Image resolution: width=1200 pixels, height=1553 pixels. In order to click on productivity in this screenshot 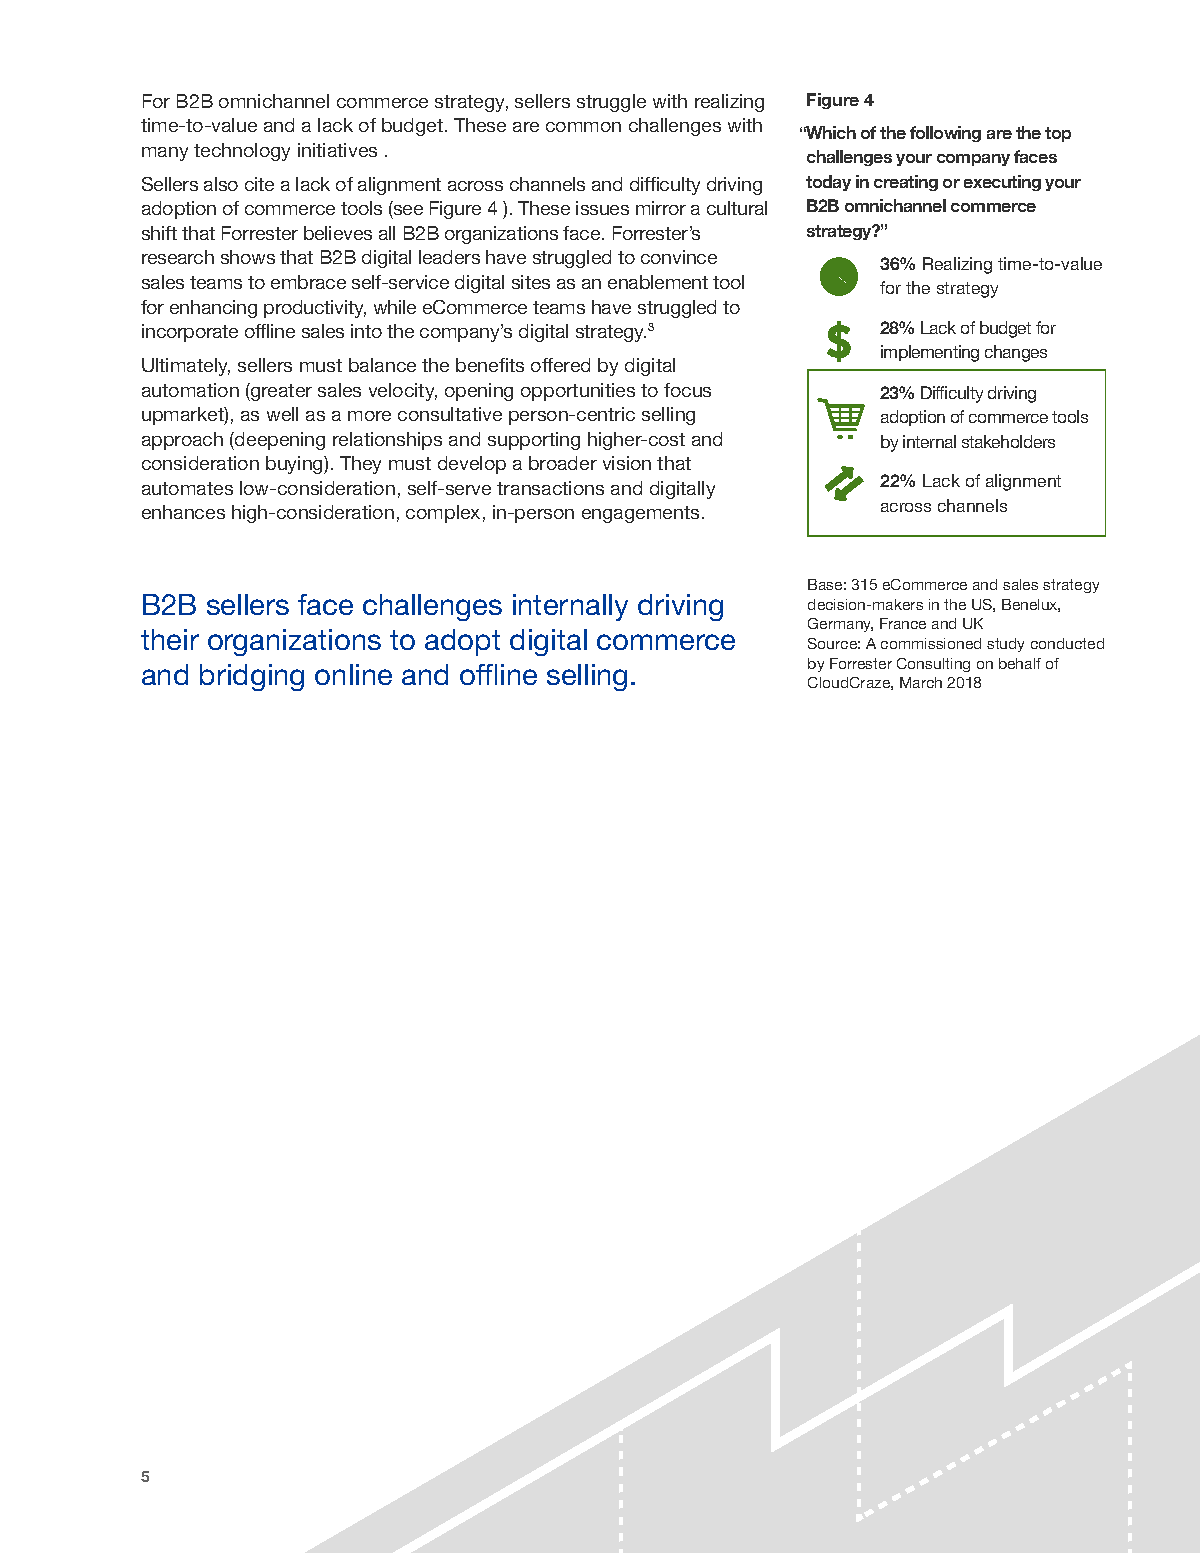, I will do `click(315, 309)`.
